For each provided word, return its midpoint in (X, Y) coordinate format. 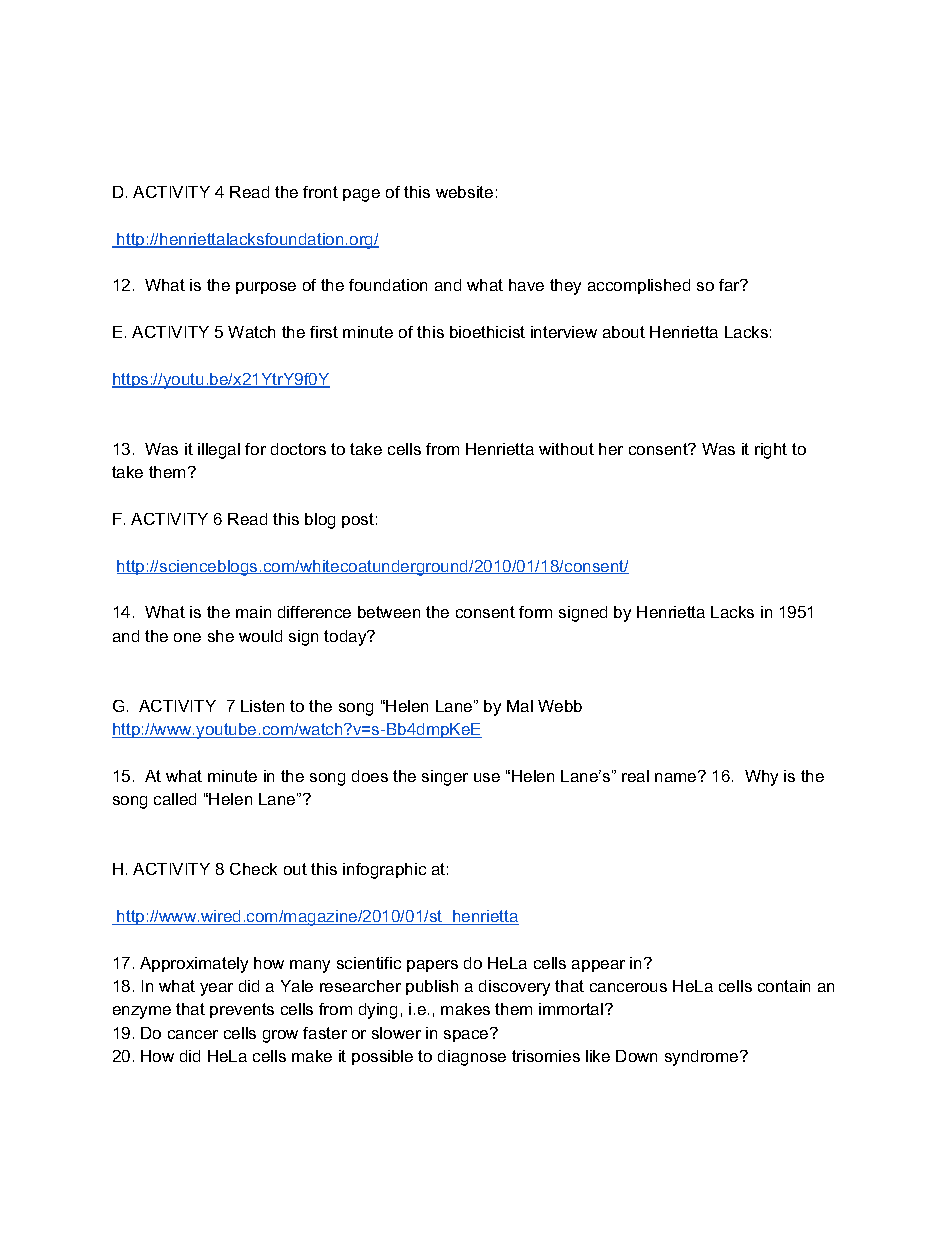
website (464, 192)
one (187, 637)
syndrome (703, 1058)
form (535, 612)
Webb (560, 706)
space (467, 1035)
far (730, 285)
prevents (242, 1010)
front (320, 192)
